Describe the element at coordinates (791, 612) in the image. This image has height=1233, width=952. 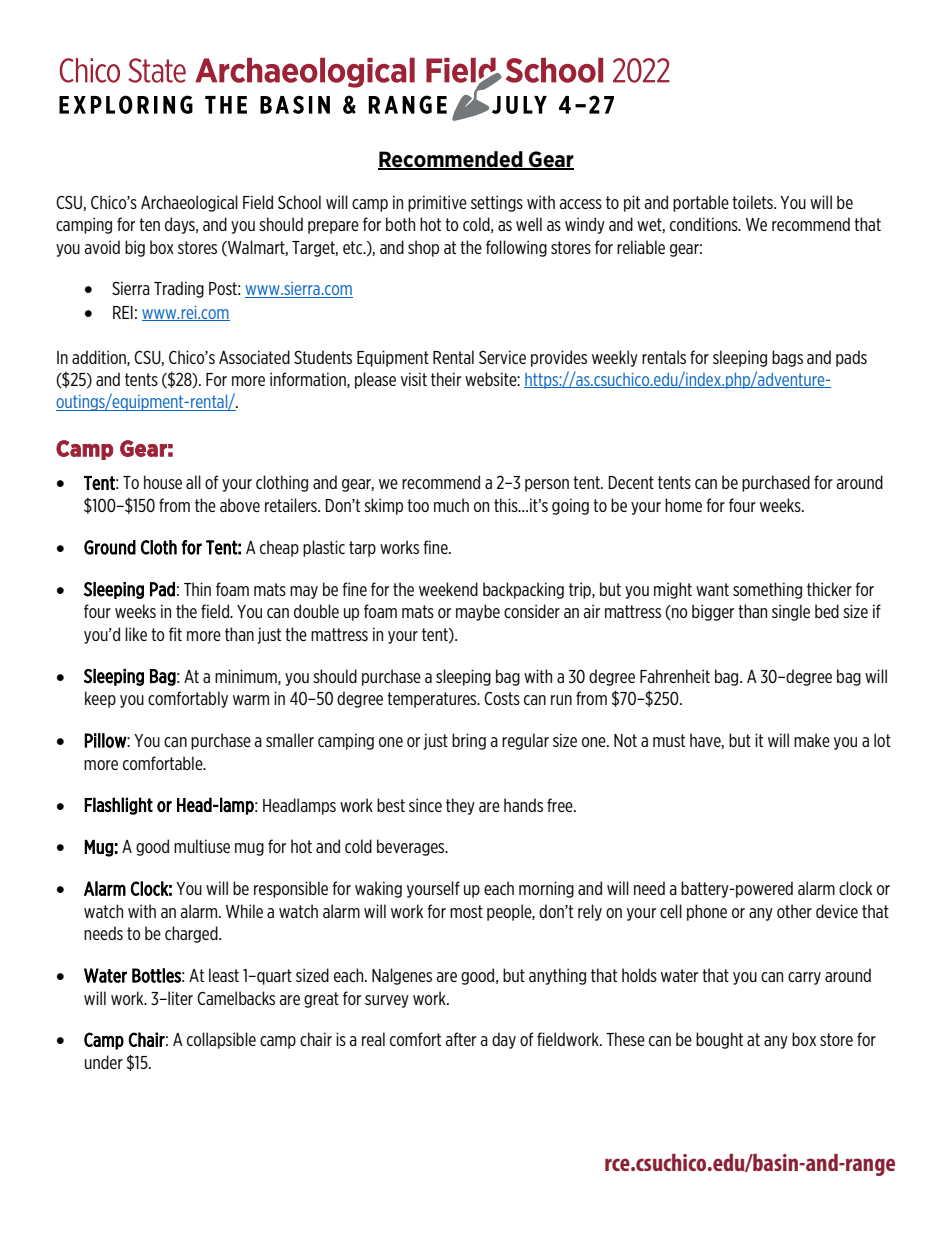
I see `single` at that location.
